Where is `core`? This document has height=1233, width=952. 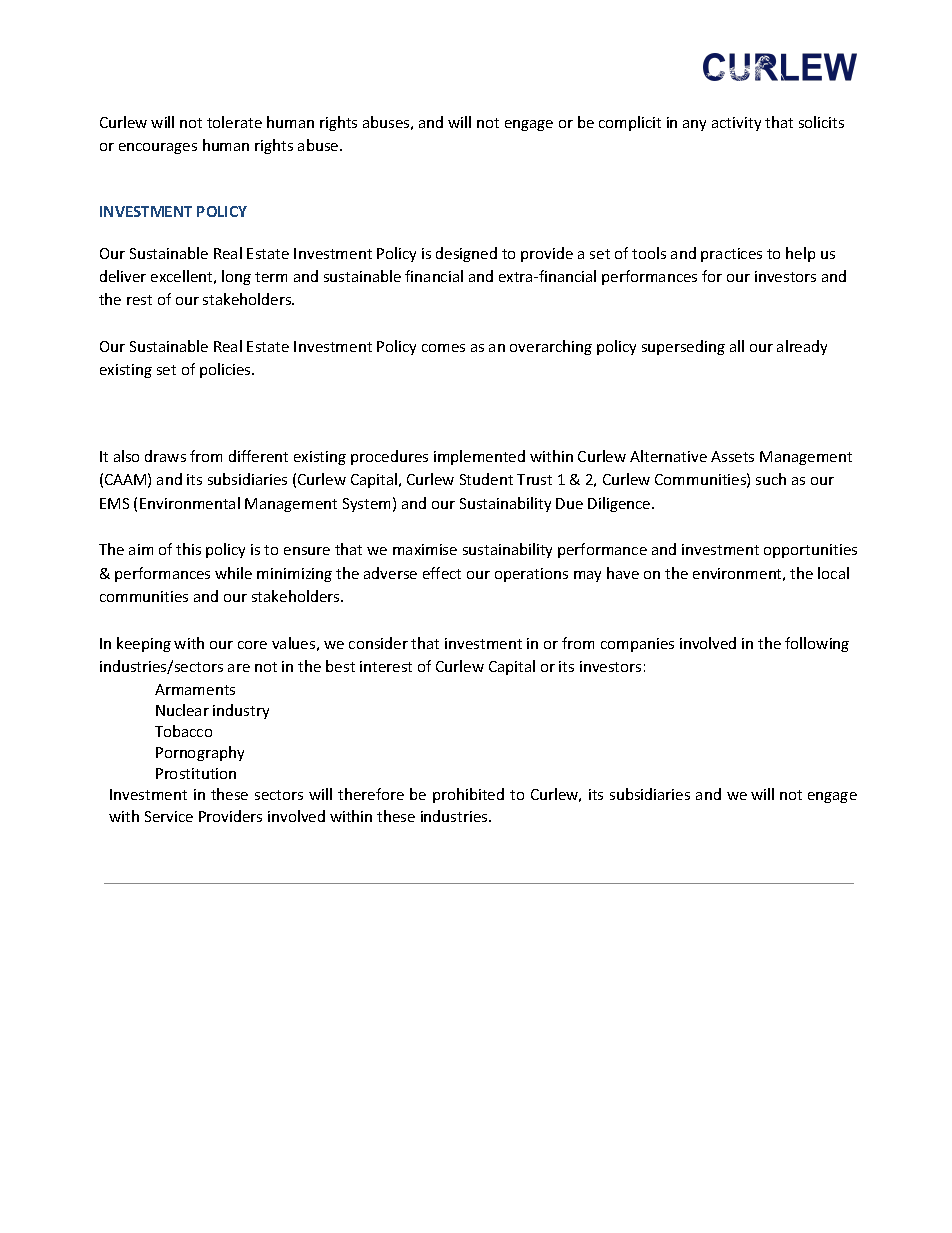
core is located at coordinates (252, 645).
